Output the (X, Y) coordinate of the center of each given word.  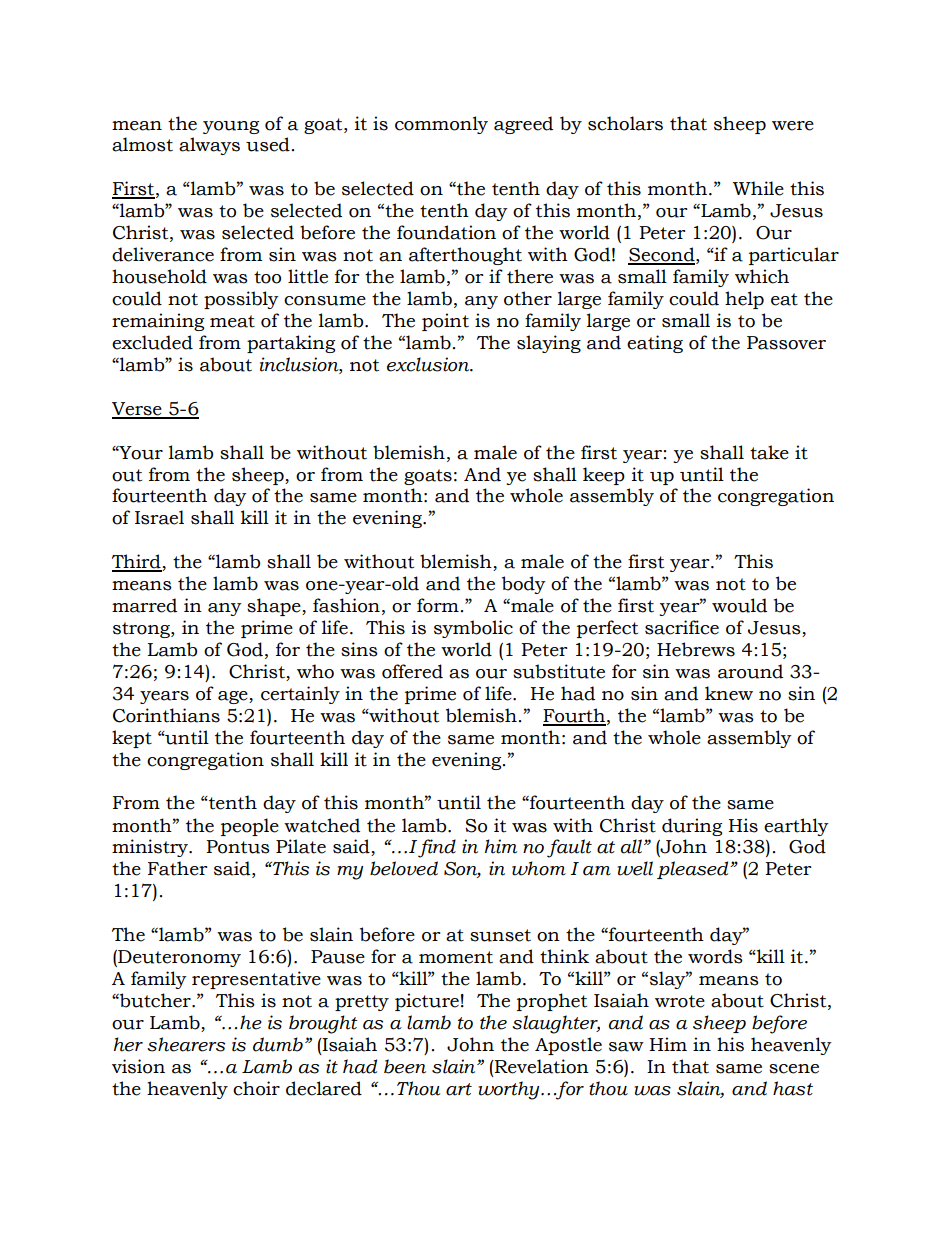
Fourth (574, 716)
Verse (138, 410)
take (769, 452)
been (405, 1066)
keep (604, 476)
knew (729, 693)
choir (256, 1088)
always (209, 146)
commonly (441, 125)
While (758, 188)
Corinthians (166, 715)
